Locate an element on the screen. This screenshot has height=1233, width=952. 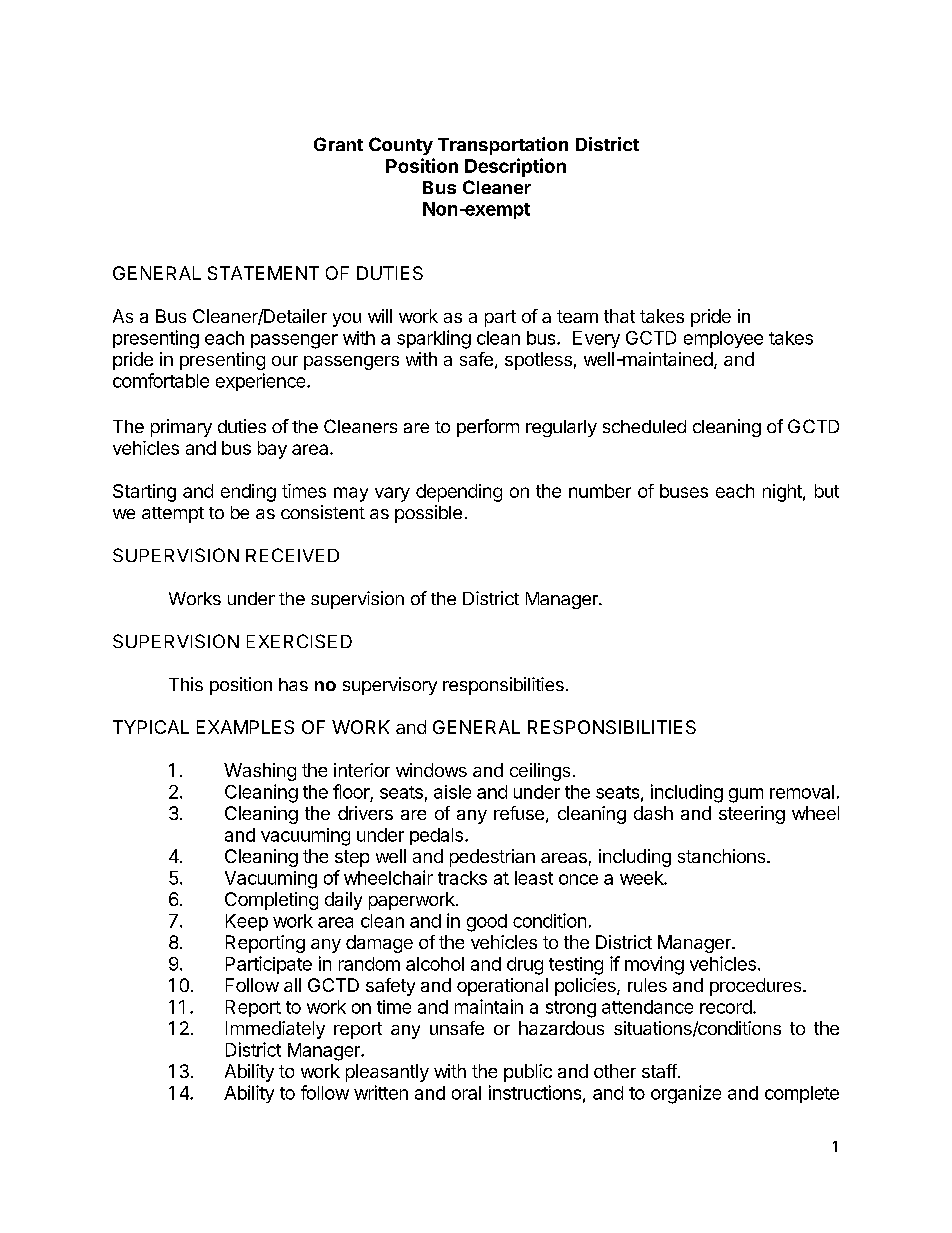
Grant is located at coordinates (338, 144).
